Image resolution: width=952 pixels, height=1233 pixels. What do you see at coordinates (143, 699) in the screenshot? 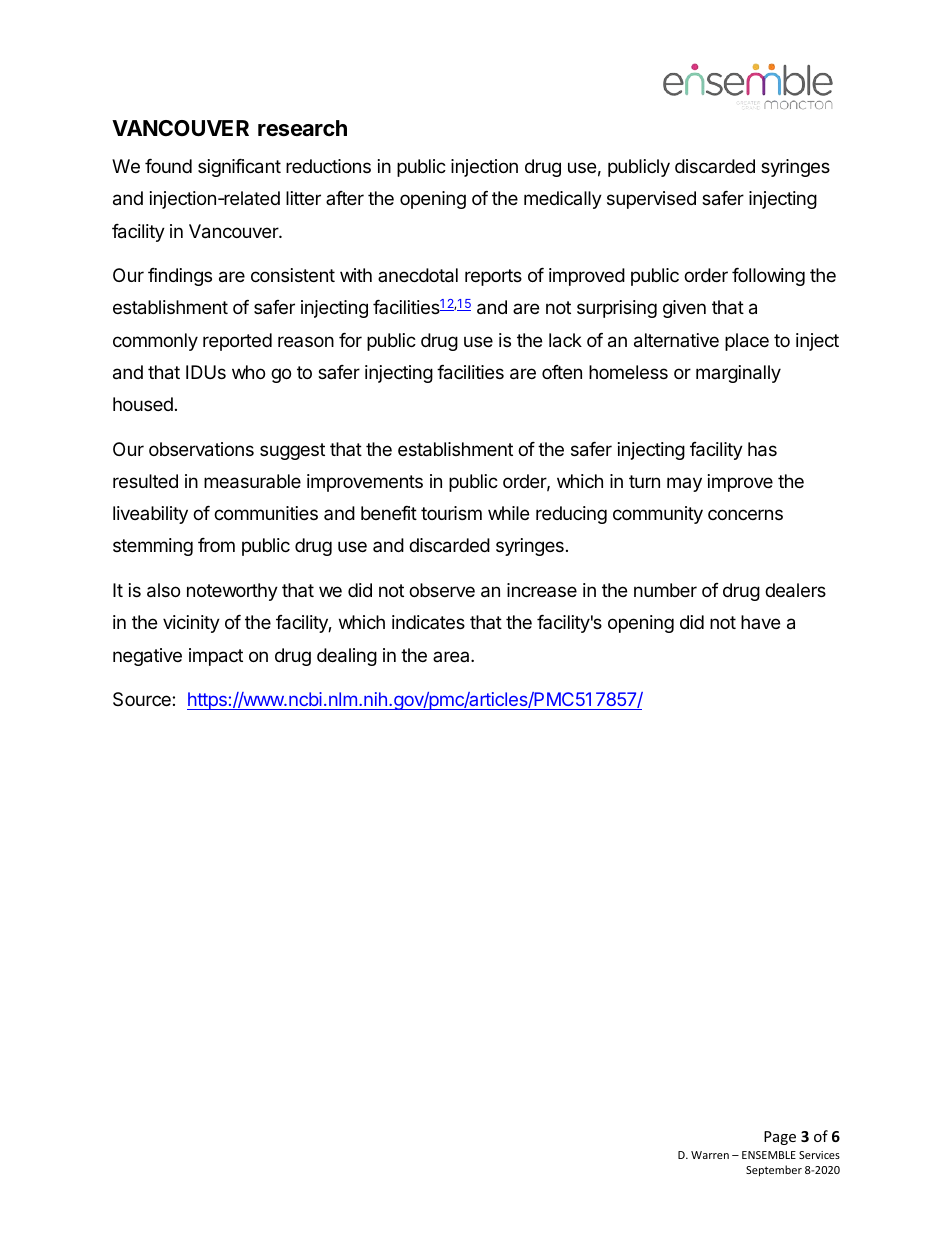
I see `Source` at bounding box center [143, 699].
